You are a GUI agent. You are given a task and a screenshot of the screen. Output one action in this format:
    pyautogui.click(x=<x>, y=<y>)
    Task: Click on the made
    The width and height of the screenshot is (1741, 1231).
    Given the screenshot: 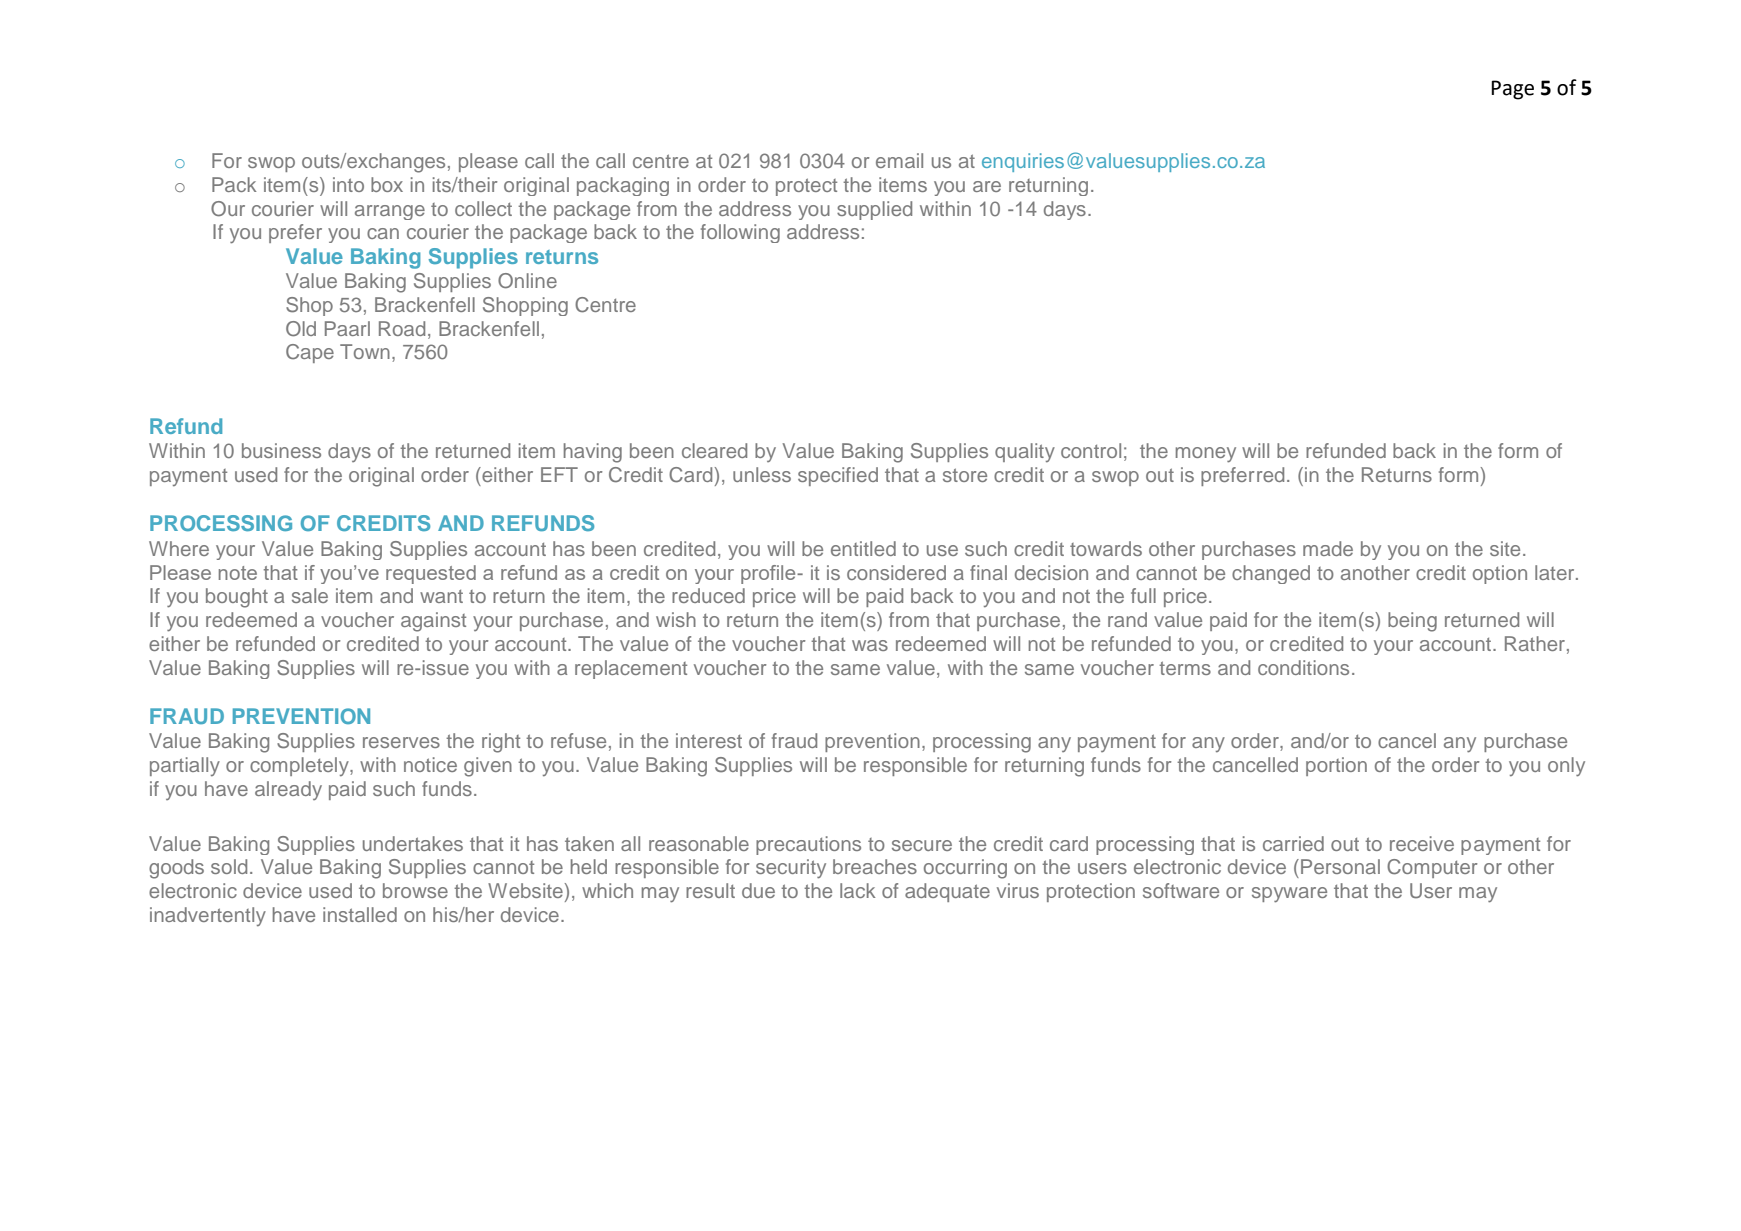 What is the action you would take?
    pyautogui.click(x=1328, y=548)
